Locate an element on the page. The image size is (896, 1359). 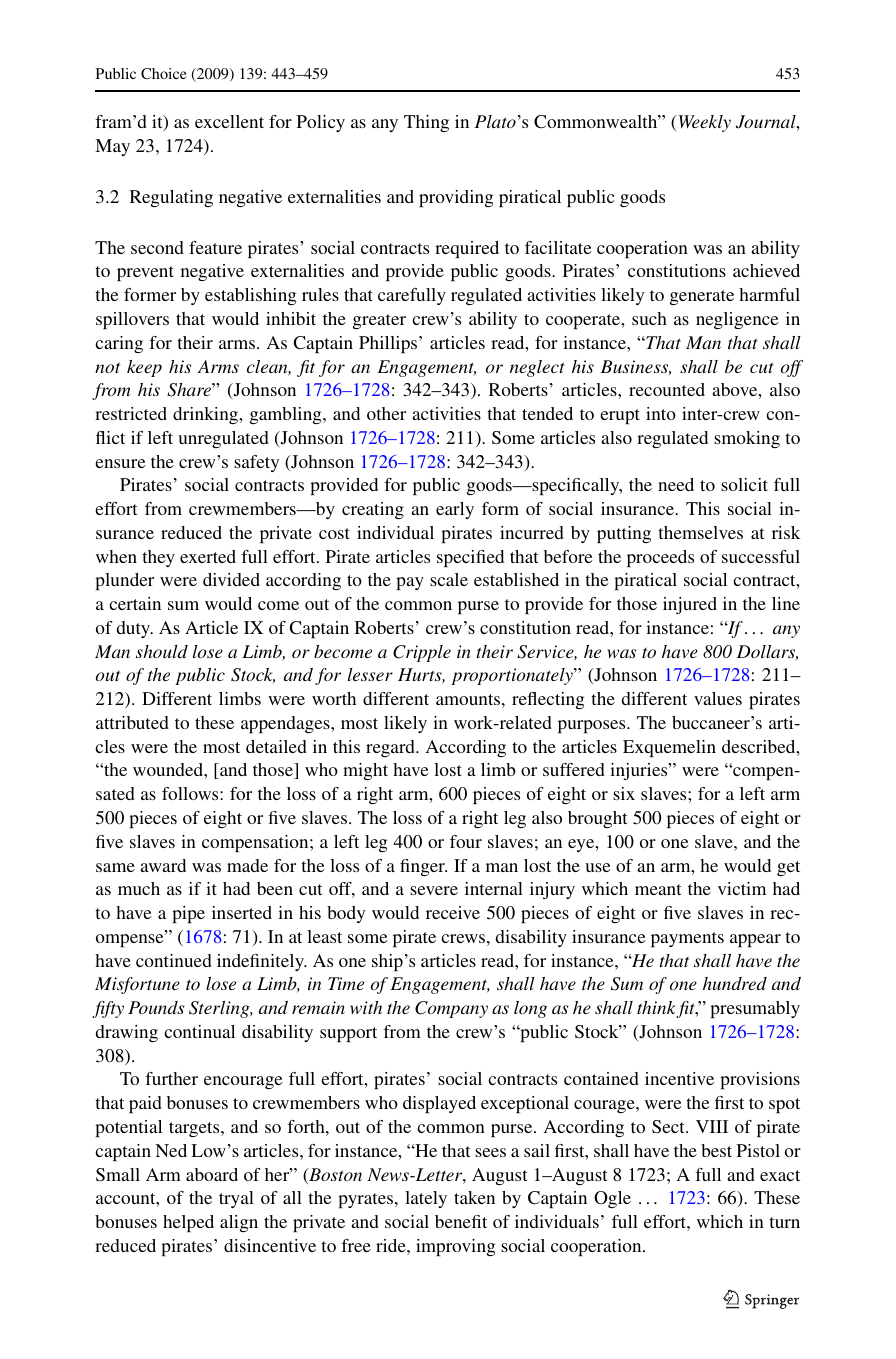
keep is located at coordinates (144, 368).
